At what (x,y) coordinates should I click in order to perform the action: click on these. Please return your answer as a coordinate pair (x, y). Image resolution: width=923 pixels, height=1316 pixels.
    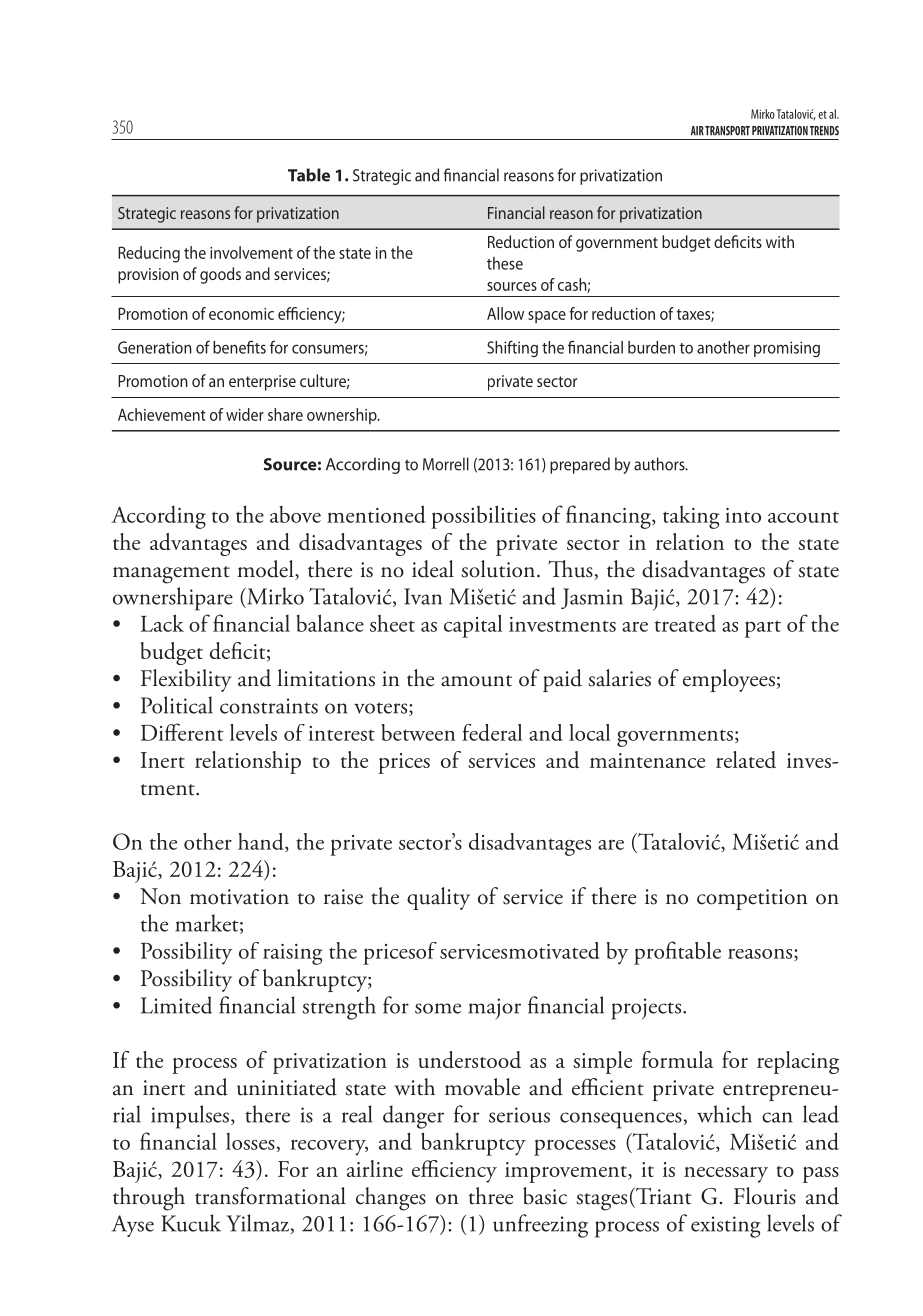
    Looking at the image, I should click on (505, 263).
